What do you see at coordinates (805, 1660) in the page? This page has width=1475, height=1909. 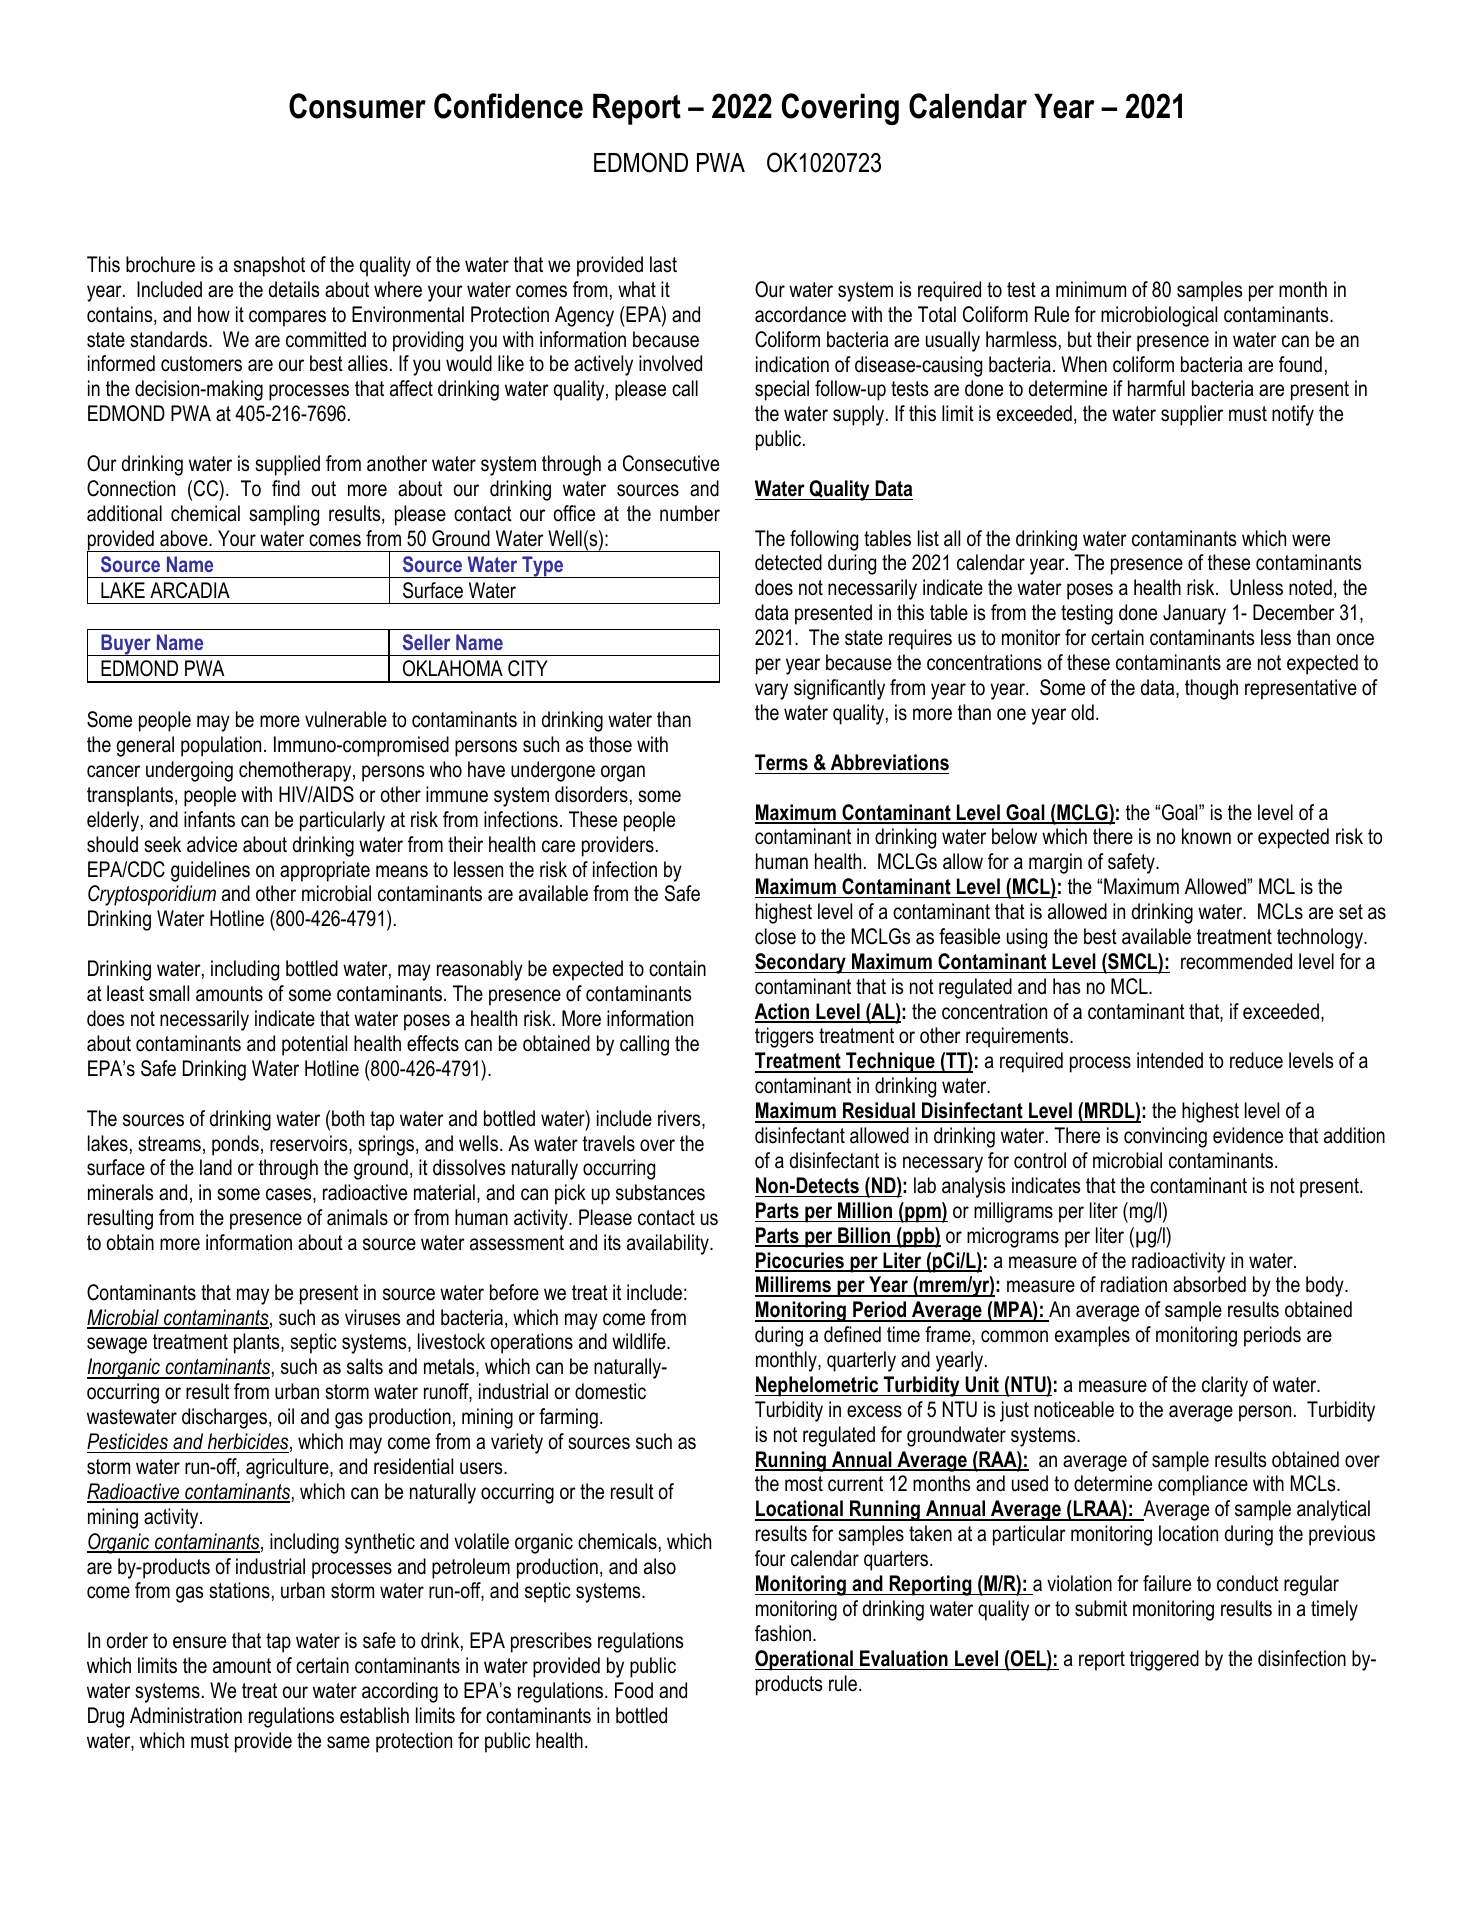 I see `Operational` at bounding box center [805, 1660].
